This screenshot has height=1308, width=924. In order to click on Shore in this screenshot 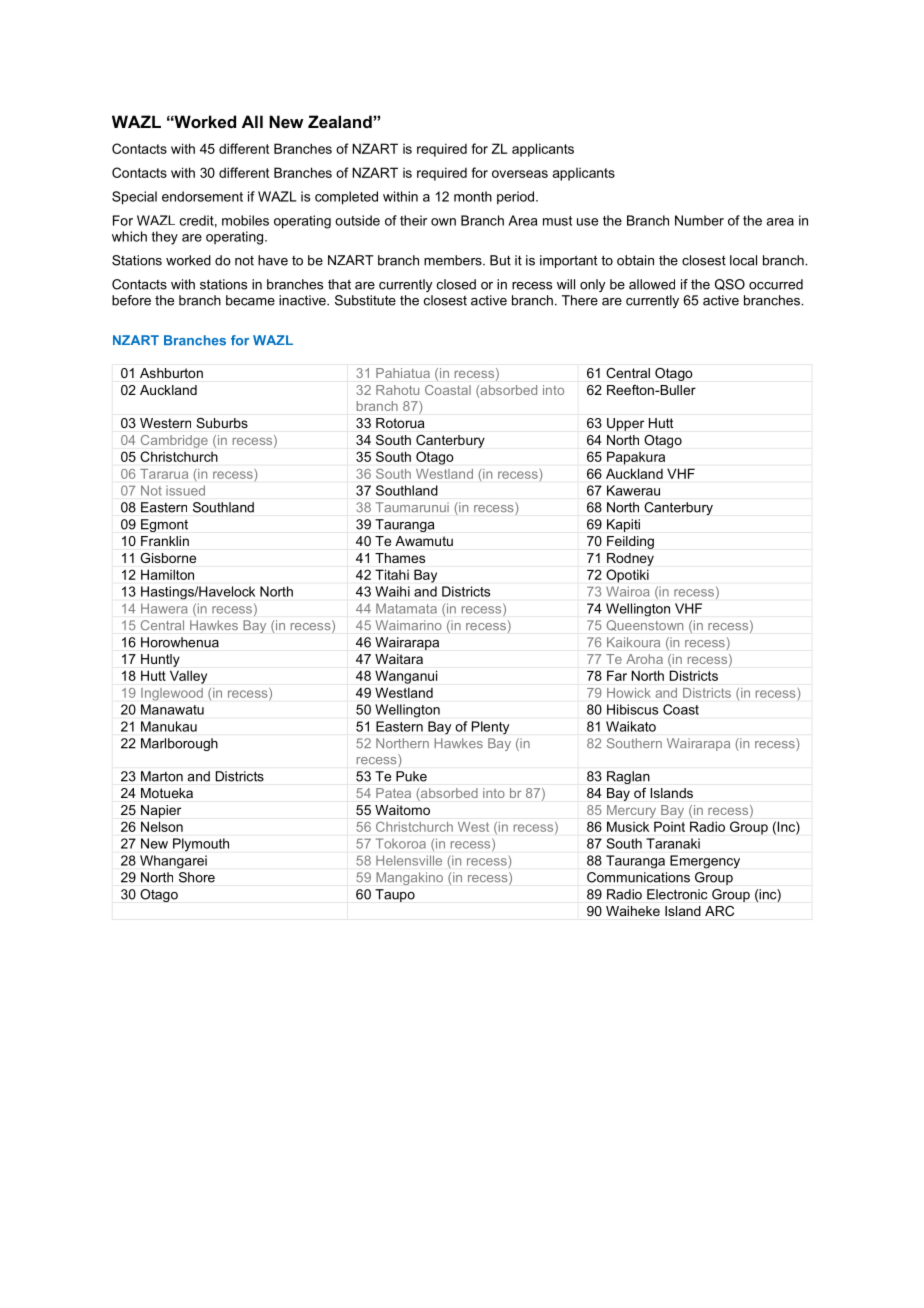, I will do `click(197, 877)`.
